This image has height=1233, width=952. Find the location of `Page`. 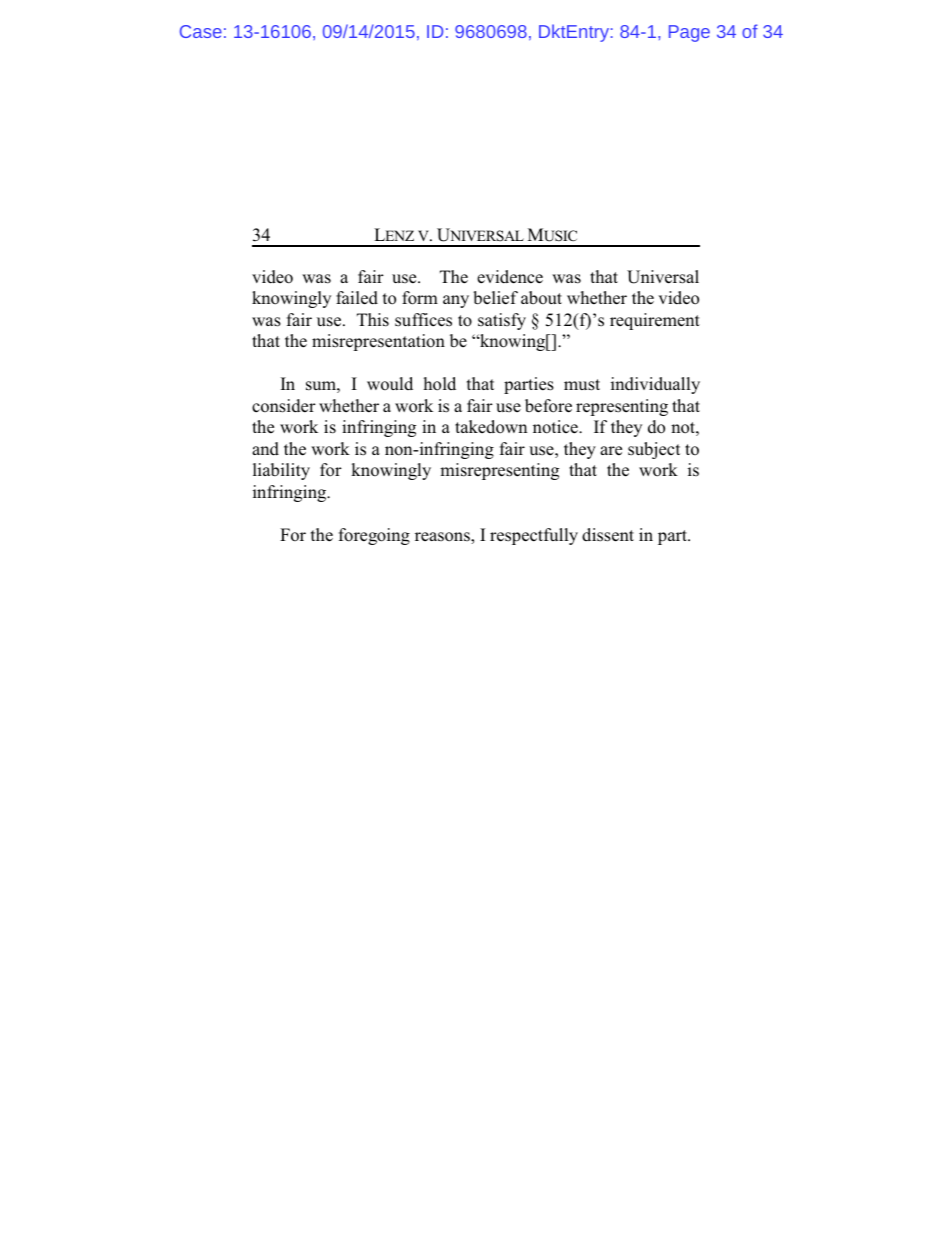

Page is located at coordinates (689, 33).
